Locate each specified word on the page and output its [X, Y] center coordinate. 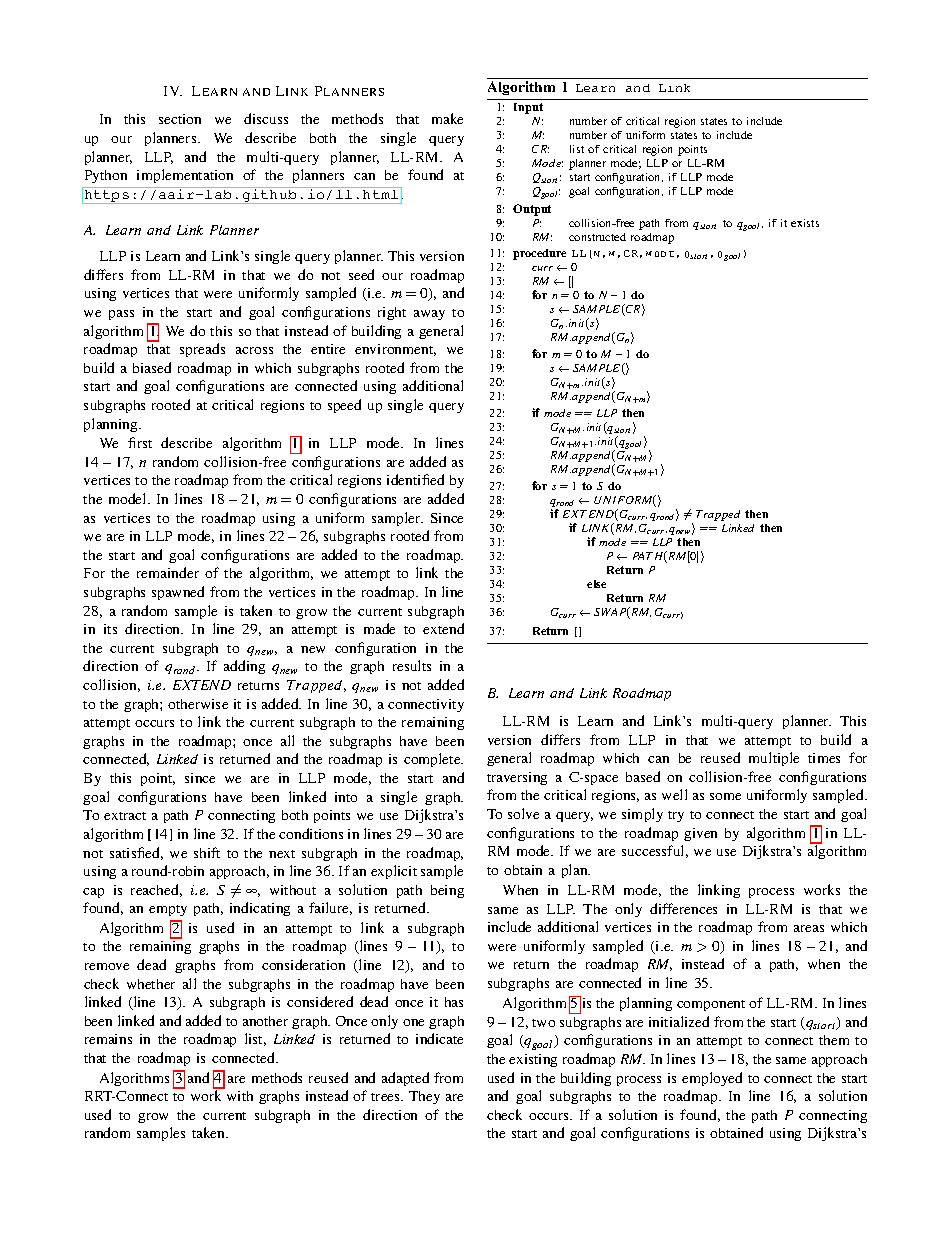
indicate [439, 1038]
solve [523, 813]
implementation [185, 176]
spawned [178, 593]
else [596, 584]
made [379, 628]
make [447, 118]
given [700, 834]
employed [712, 1079]
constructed [597, 237]
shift [207, 852]
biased [152, 367]
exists [805, 223]
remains [108, 1039]
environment [395, 350]
